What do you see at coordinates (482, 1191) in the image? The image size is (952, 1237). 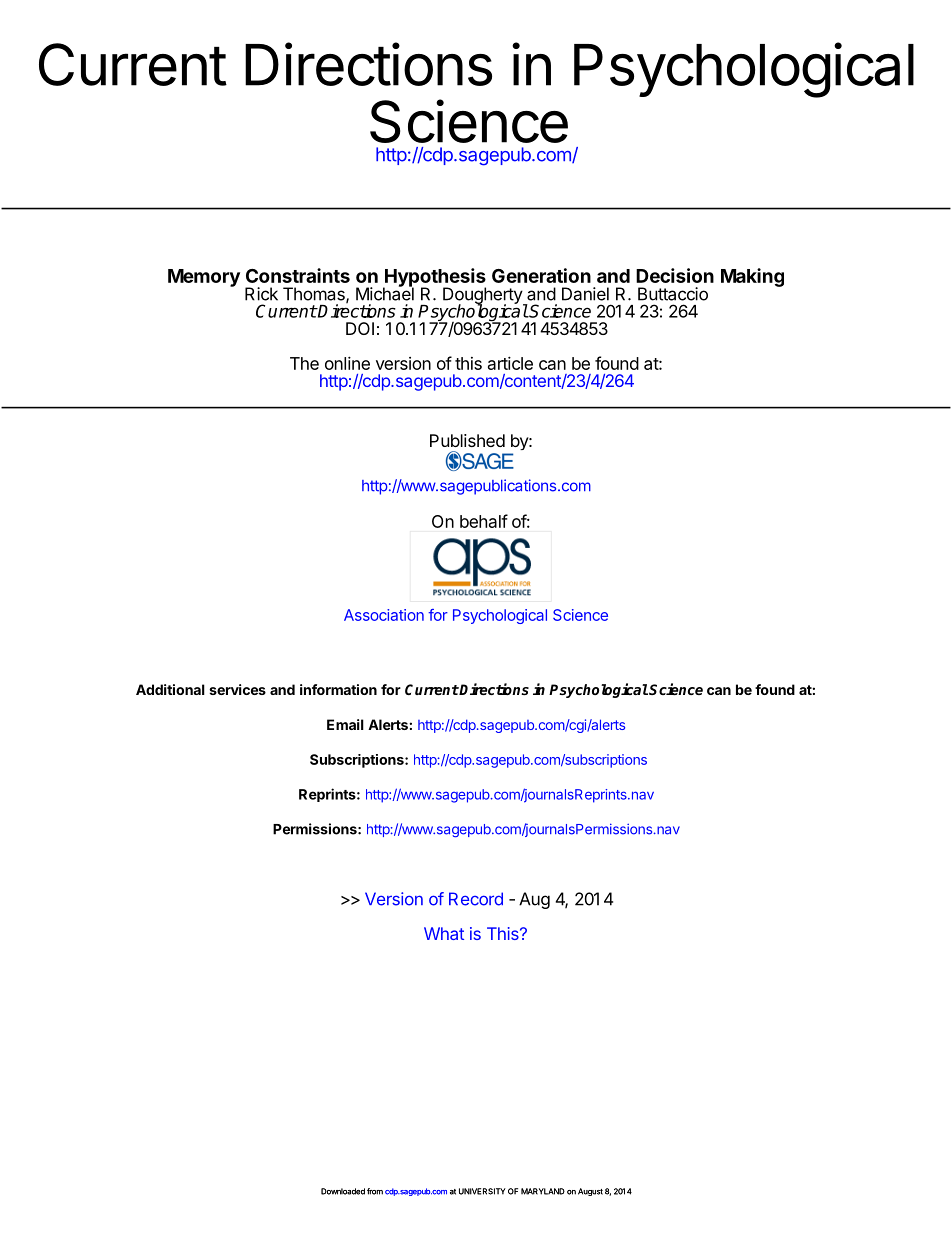 I see `UNIVERSITY` at bounding box center [482, 1191].
